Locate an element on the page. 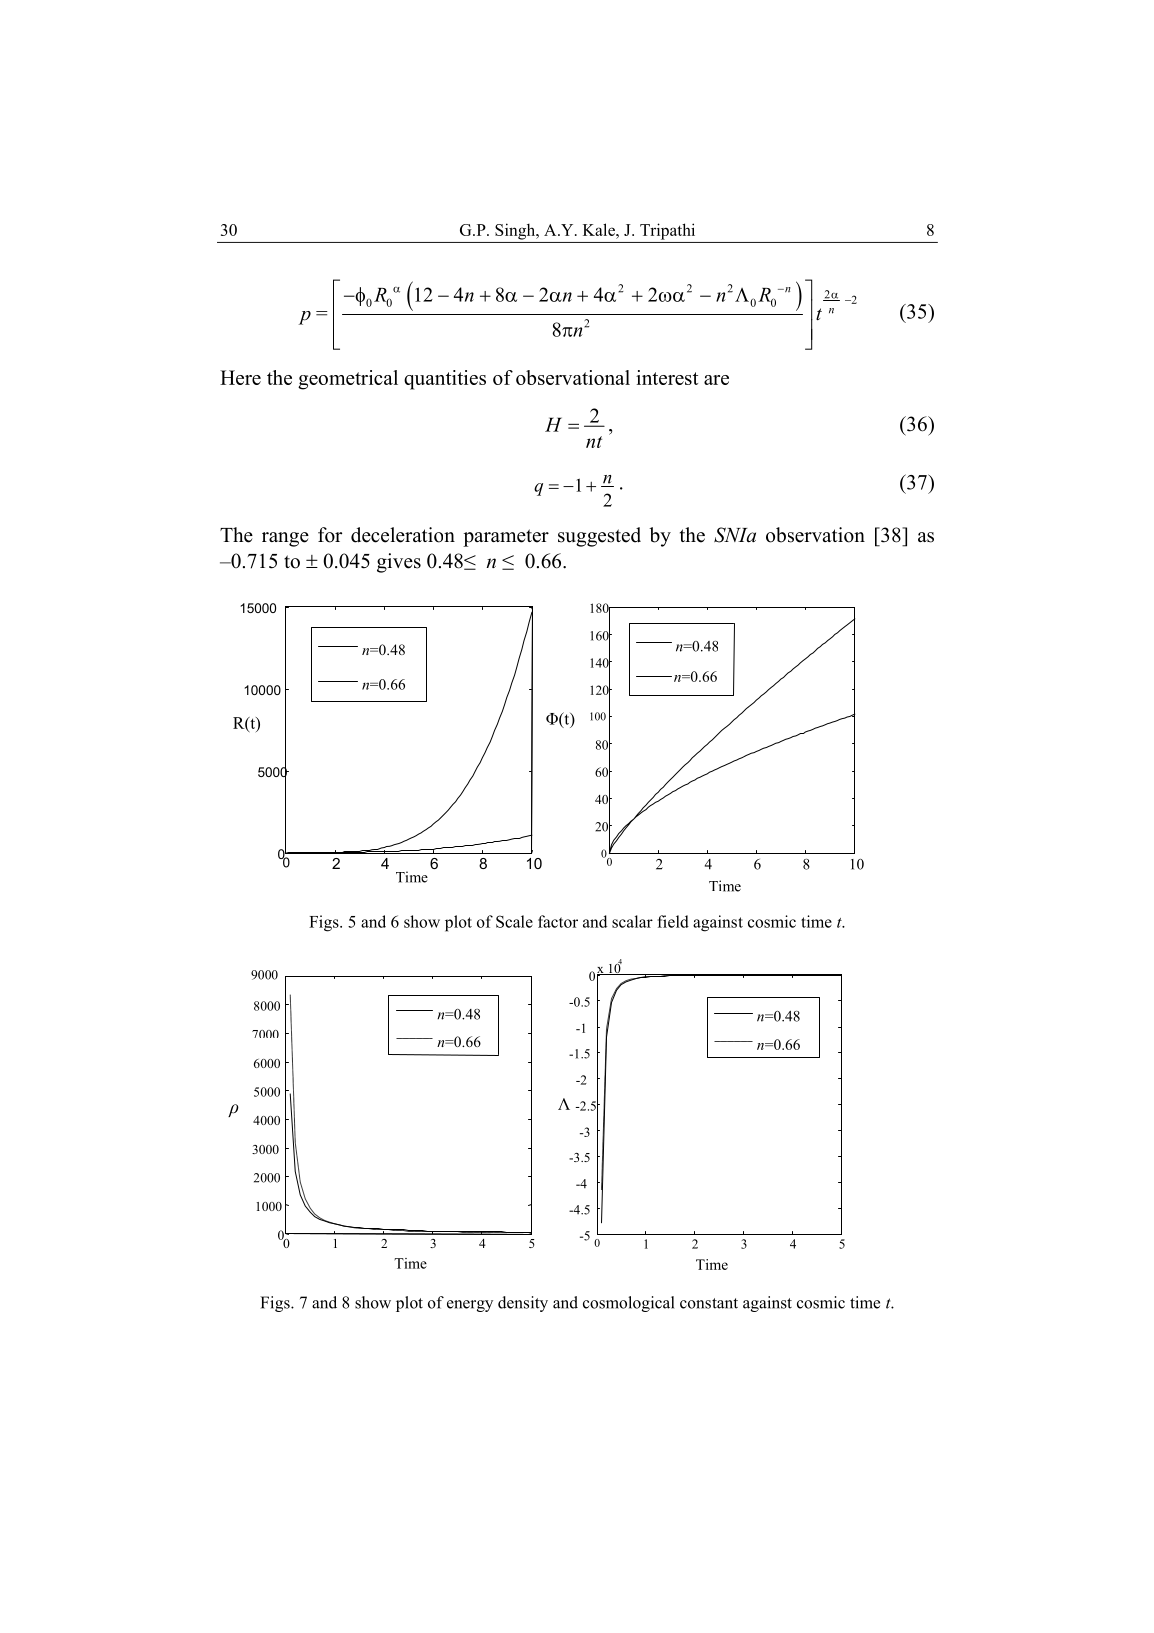 Image resolution: width=1154 pixels, height=1633 pixels. geometrical is located at coordinates (348, 380).
